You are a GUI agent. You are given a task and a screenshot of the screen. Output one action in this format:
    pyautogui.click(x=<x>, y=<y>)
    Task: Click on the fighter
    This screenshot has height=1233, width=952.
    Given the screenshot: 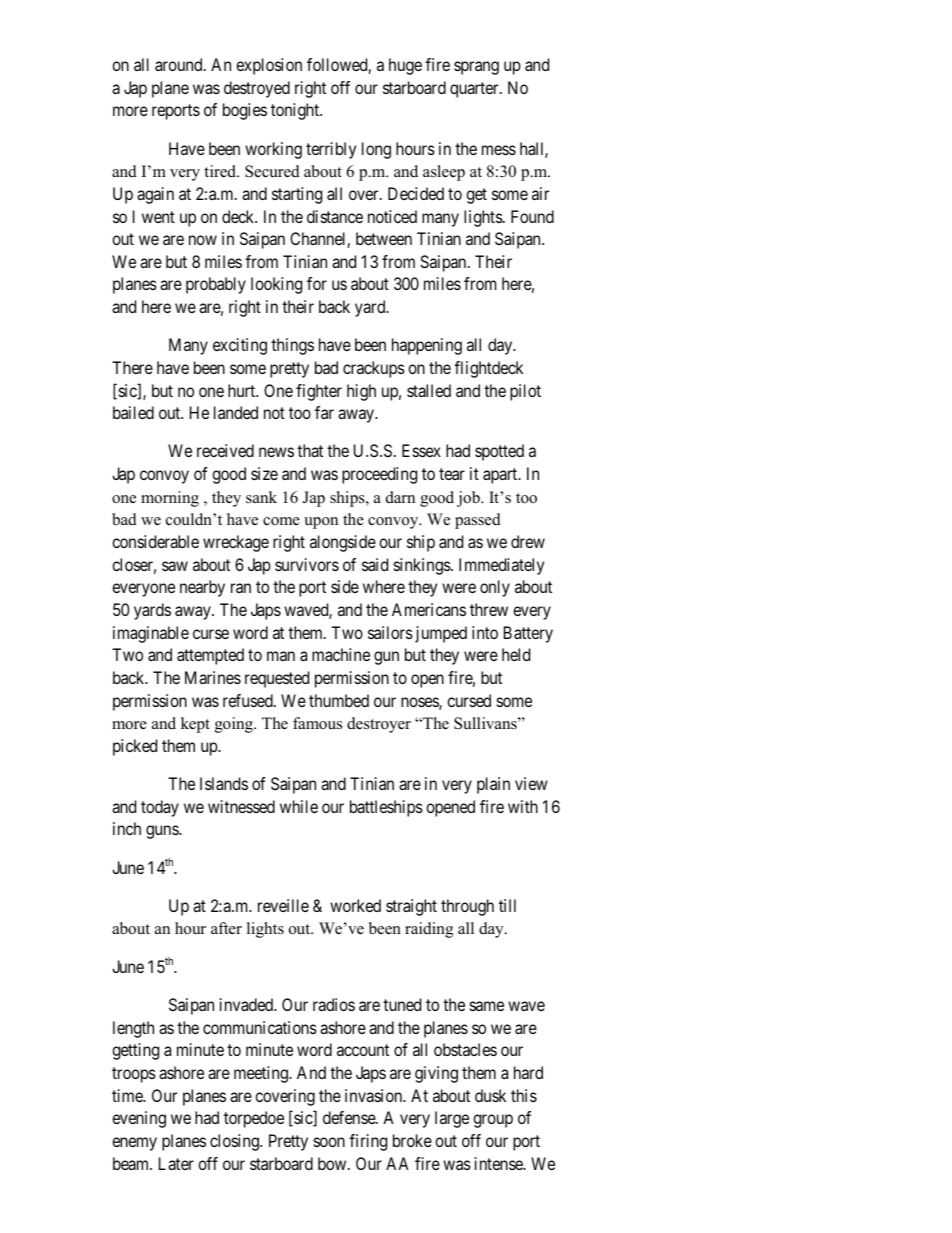 What is the action you would take?
    pyautogui.click(x=319, y=392)
